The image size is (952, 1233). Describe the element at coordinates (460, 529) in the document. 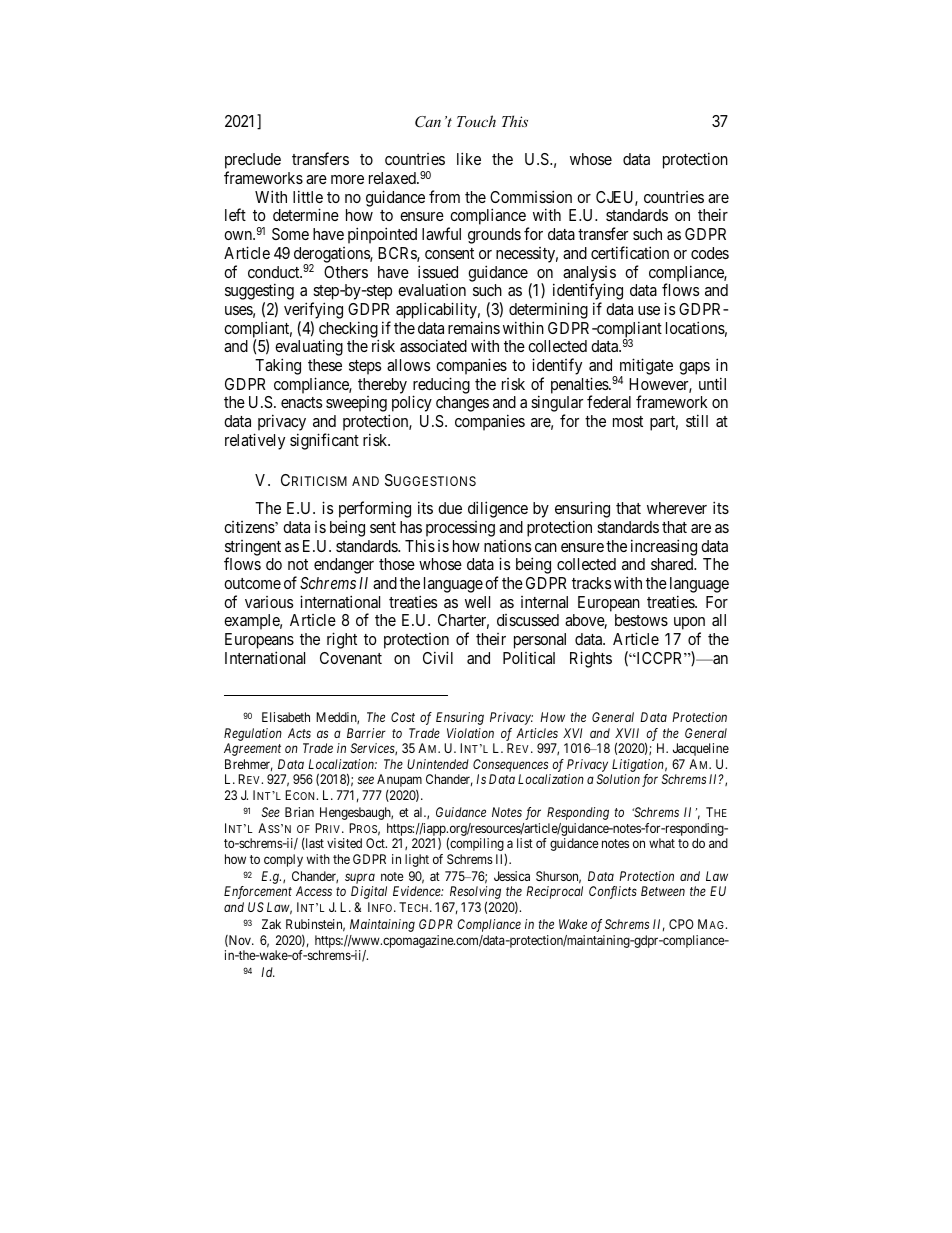

I see `processing` at that location.
